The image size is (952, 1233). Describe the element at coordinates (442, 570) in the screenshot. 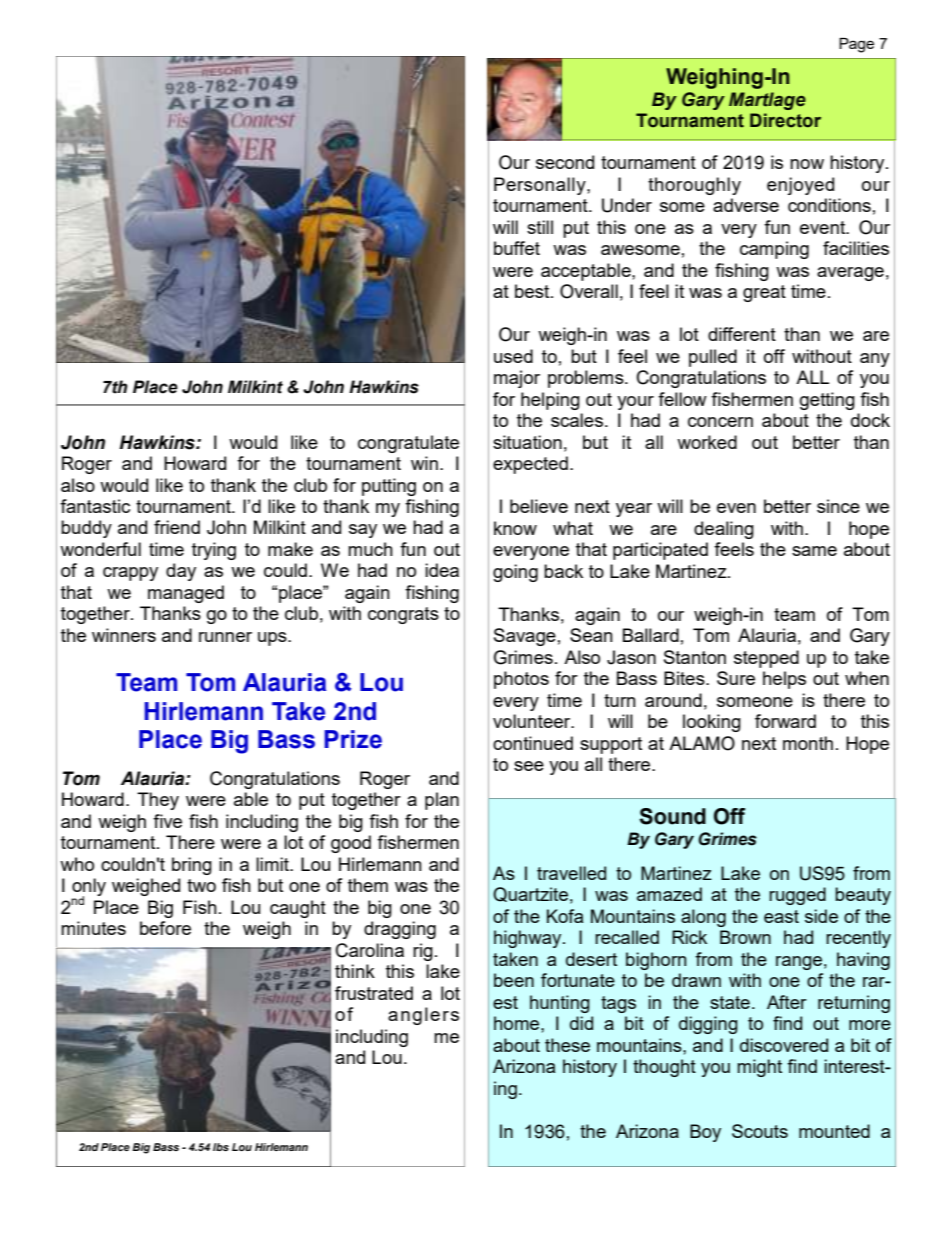

I see `idea` at that location.
